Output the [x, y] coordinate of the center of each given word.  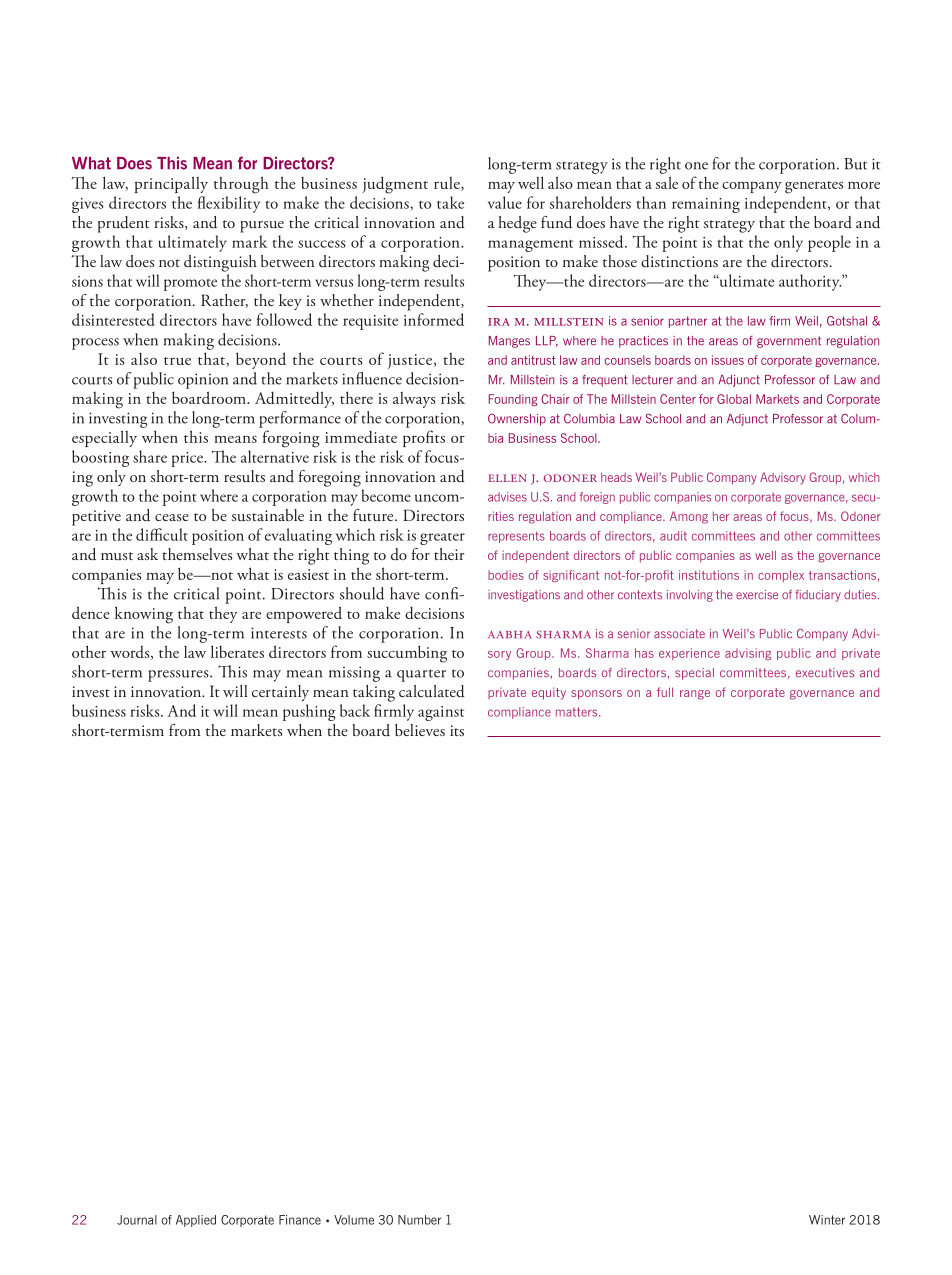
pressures [179, 676]
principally [171, 184]
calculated [432, 691]
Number [419, 1220]
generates [814, 187]
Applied [196, 1221]
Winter [827, 1220]
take [450, 202]
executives [825, 673]
